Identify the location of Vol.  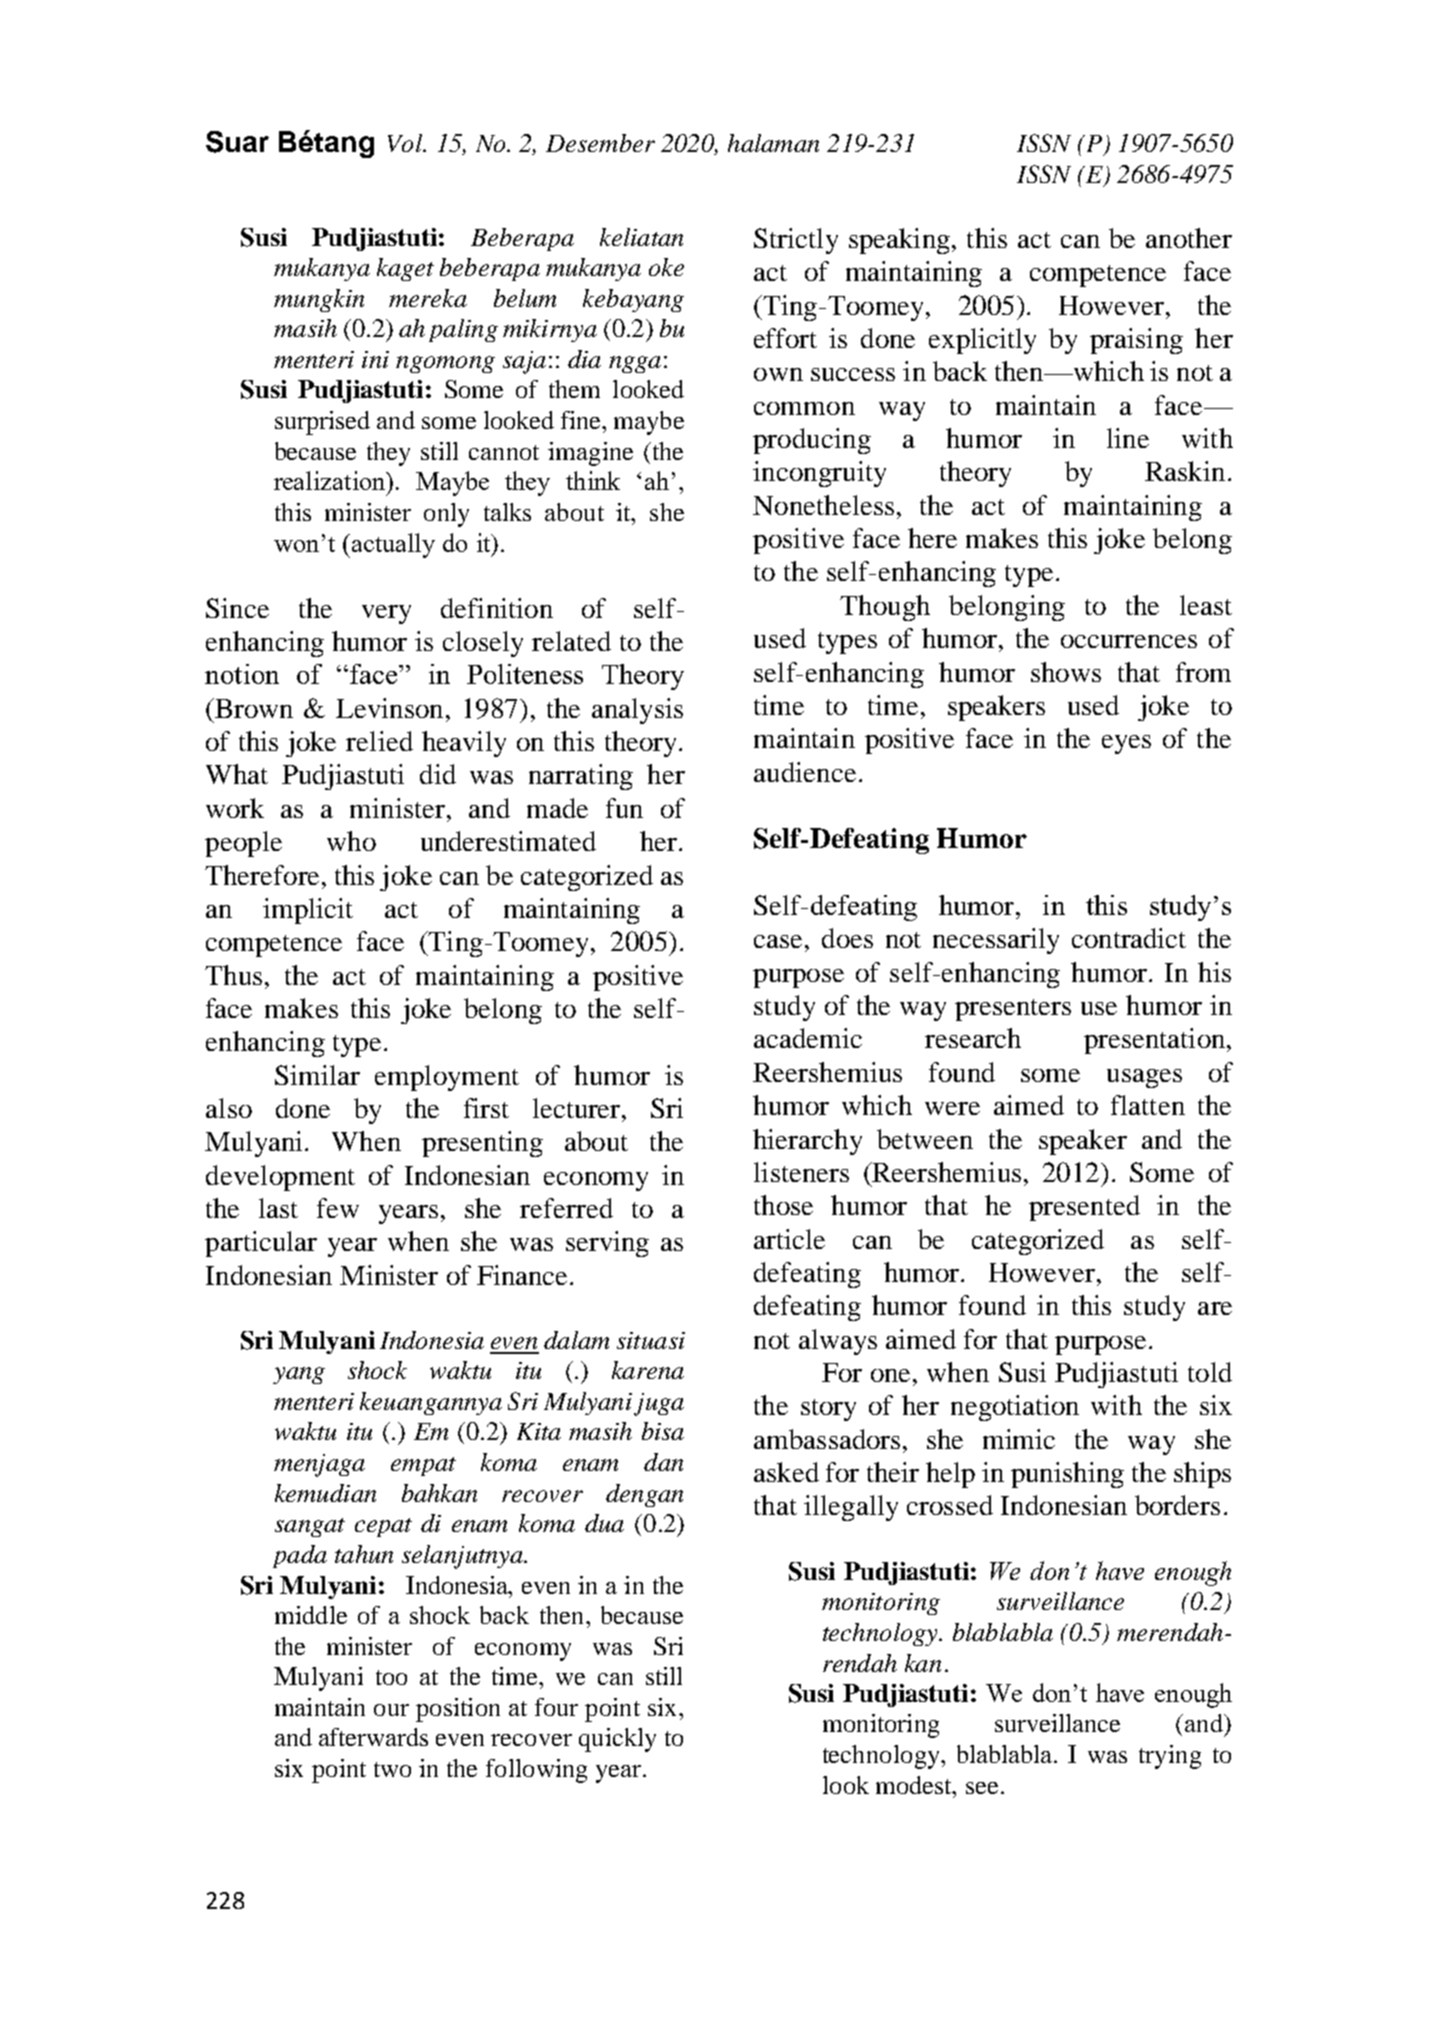
(406, 143).
